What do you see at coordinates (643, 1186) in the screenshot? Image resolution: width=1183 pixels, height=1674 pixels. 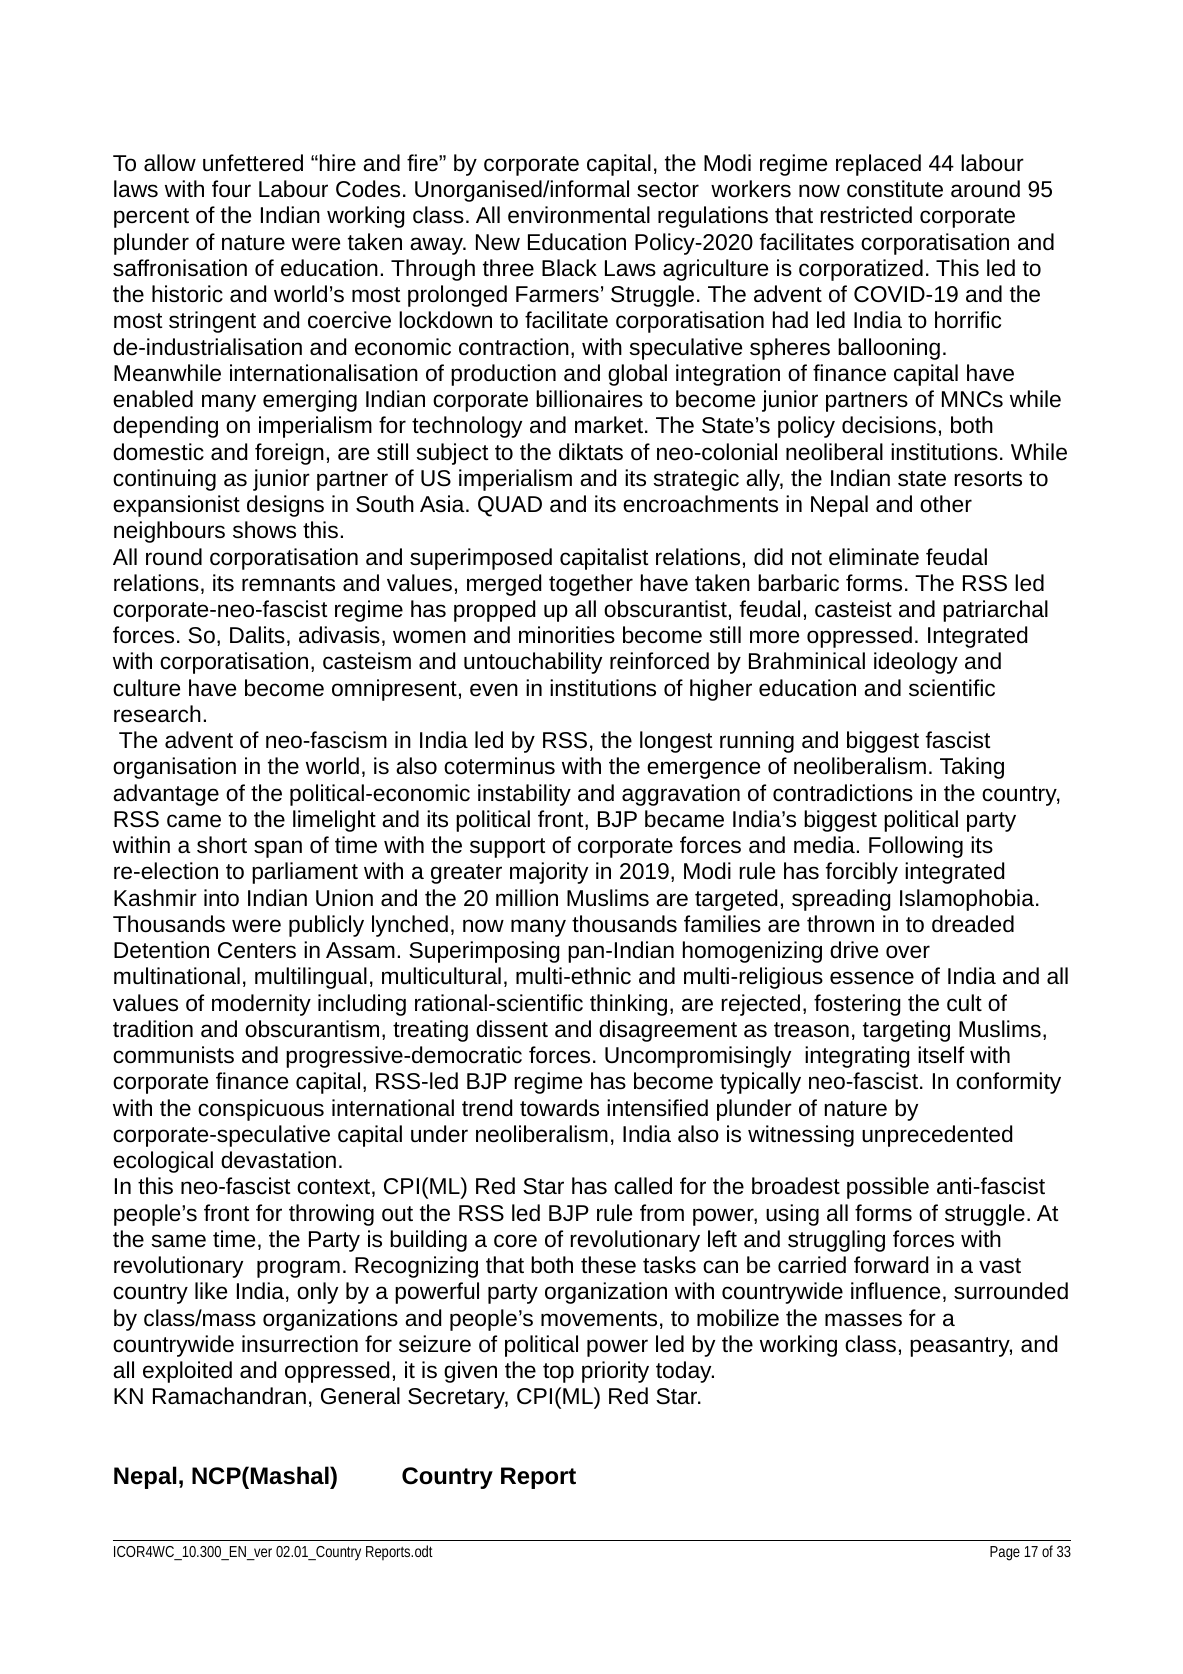 I see `called` at bounding box center [643, 1186].
